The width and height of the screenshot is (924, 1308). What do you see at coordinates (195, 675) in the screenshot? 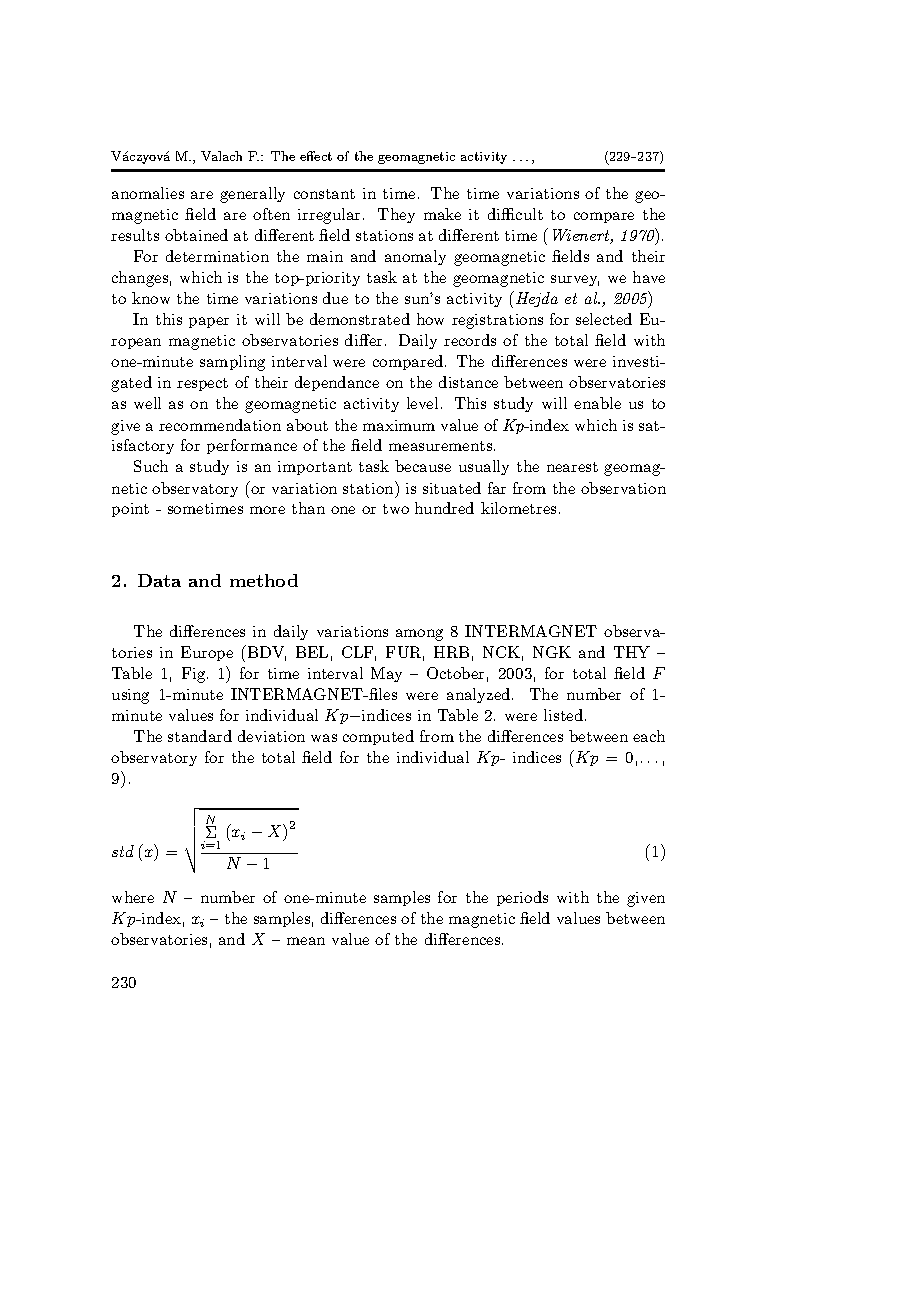
I see `Fig` at bounding box center [195, 675].
